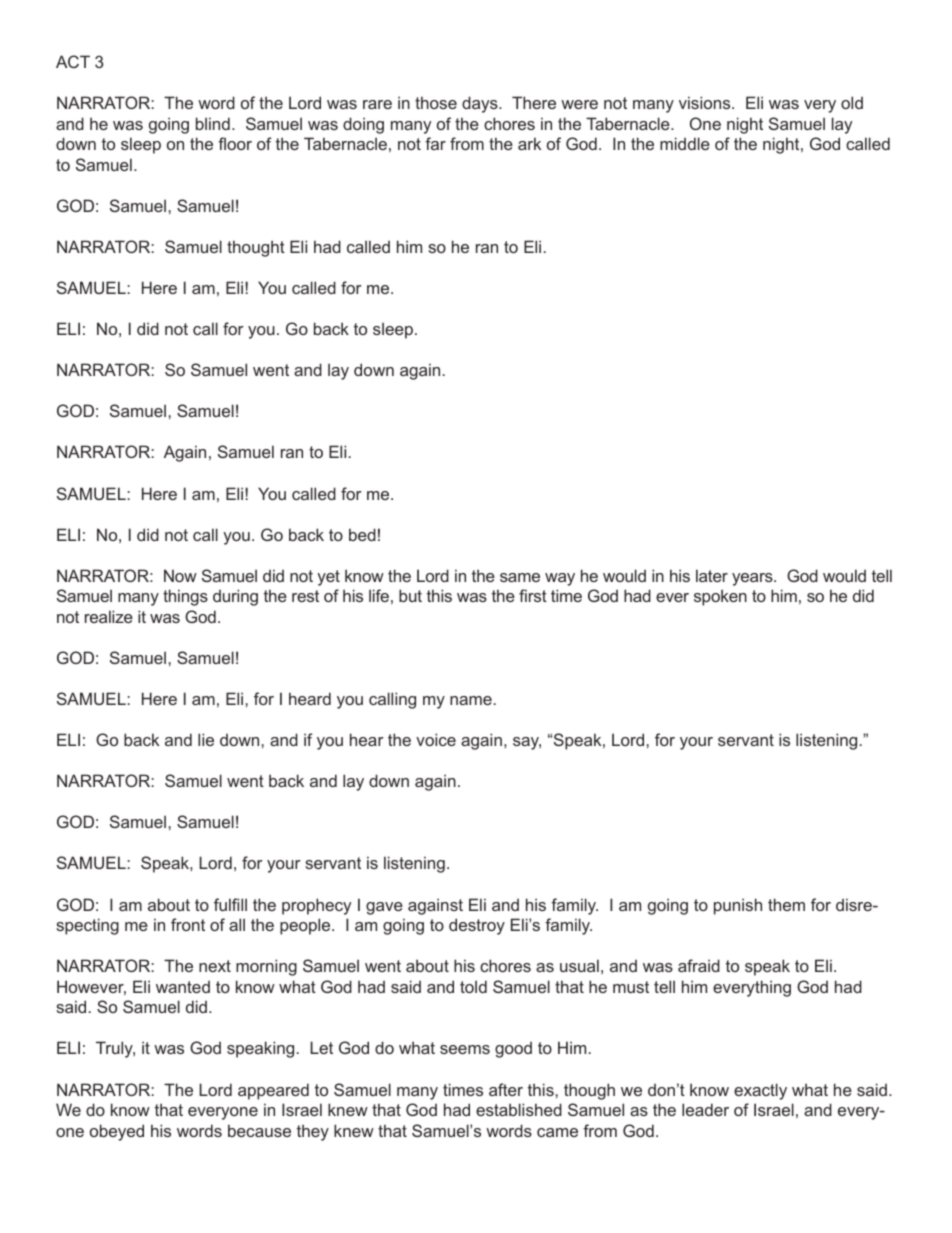 This page has height=1233, width=952. Describe the element at coordinates (685, 143) in the page. I see `middle` at that location.
